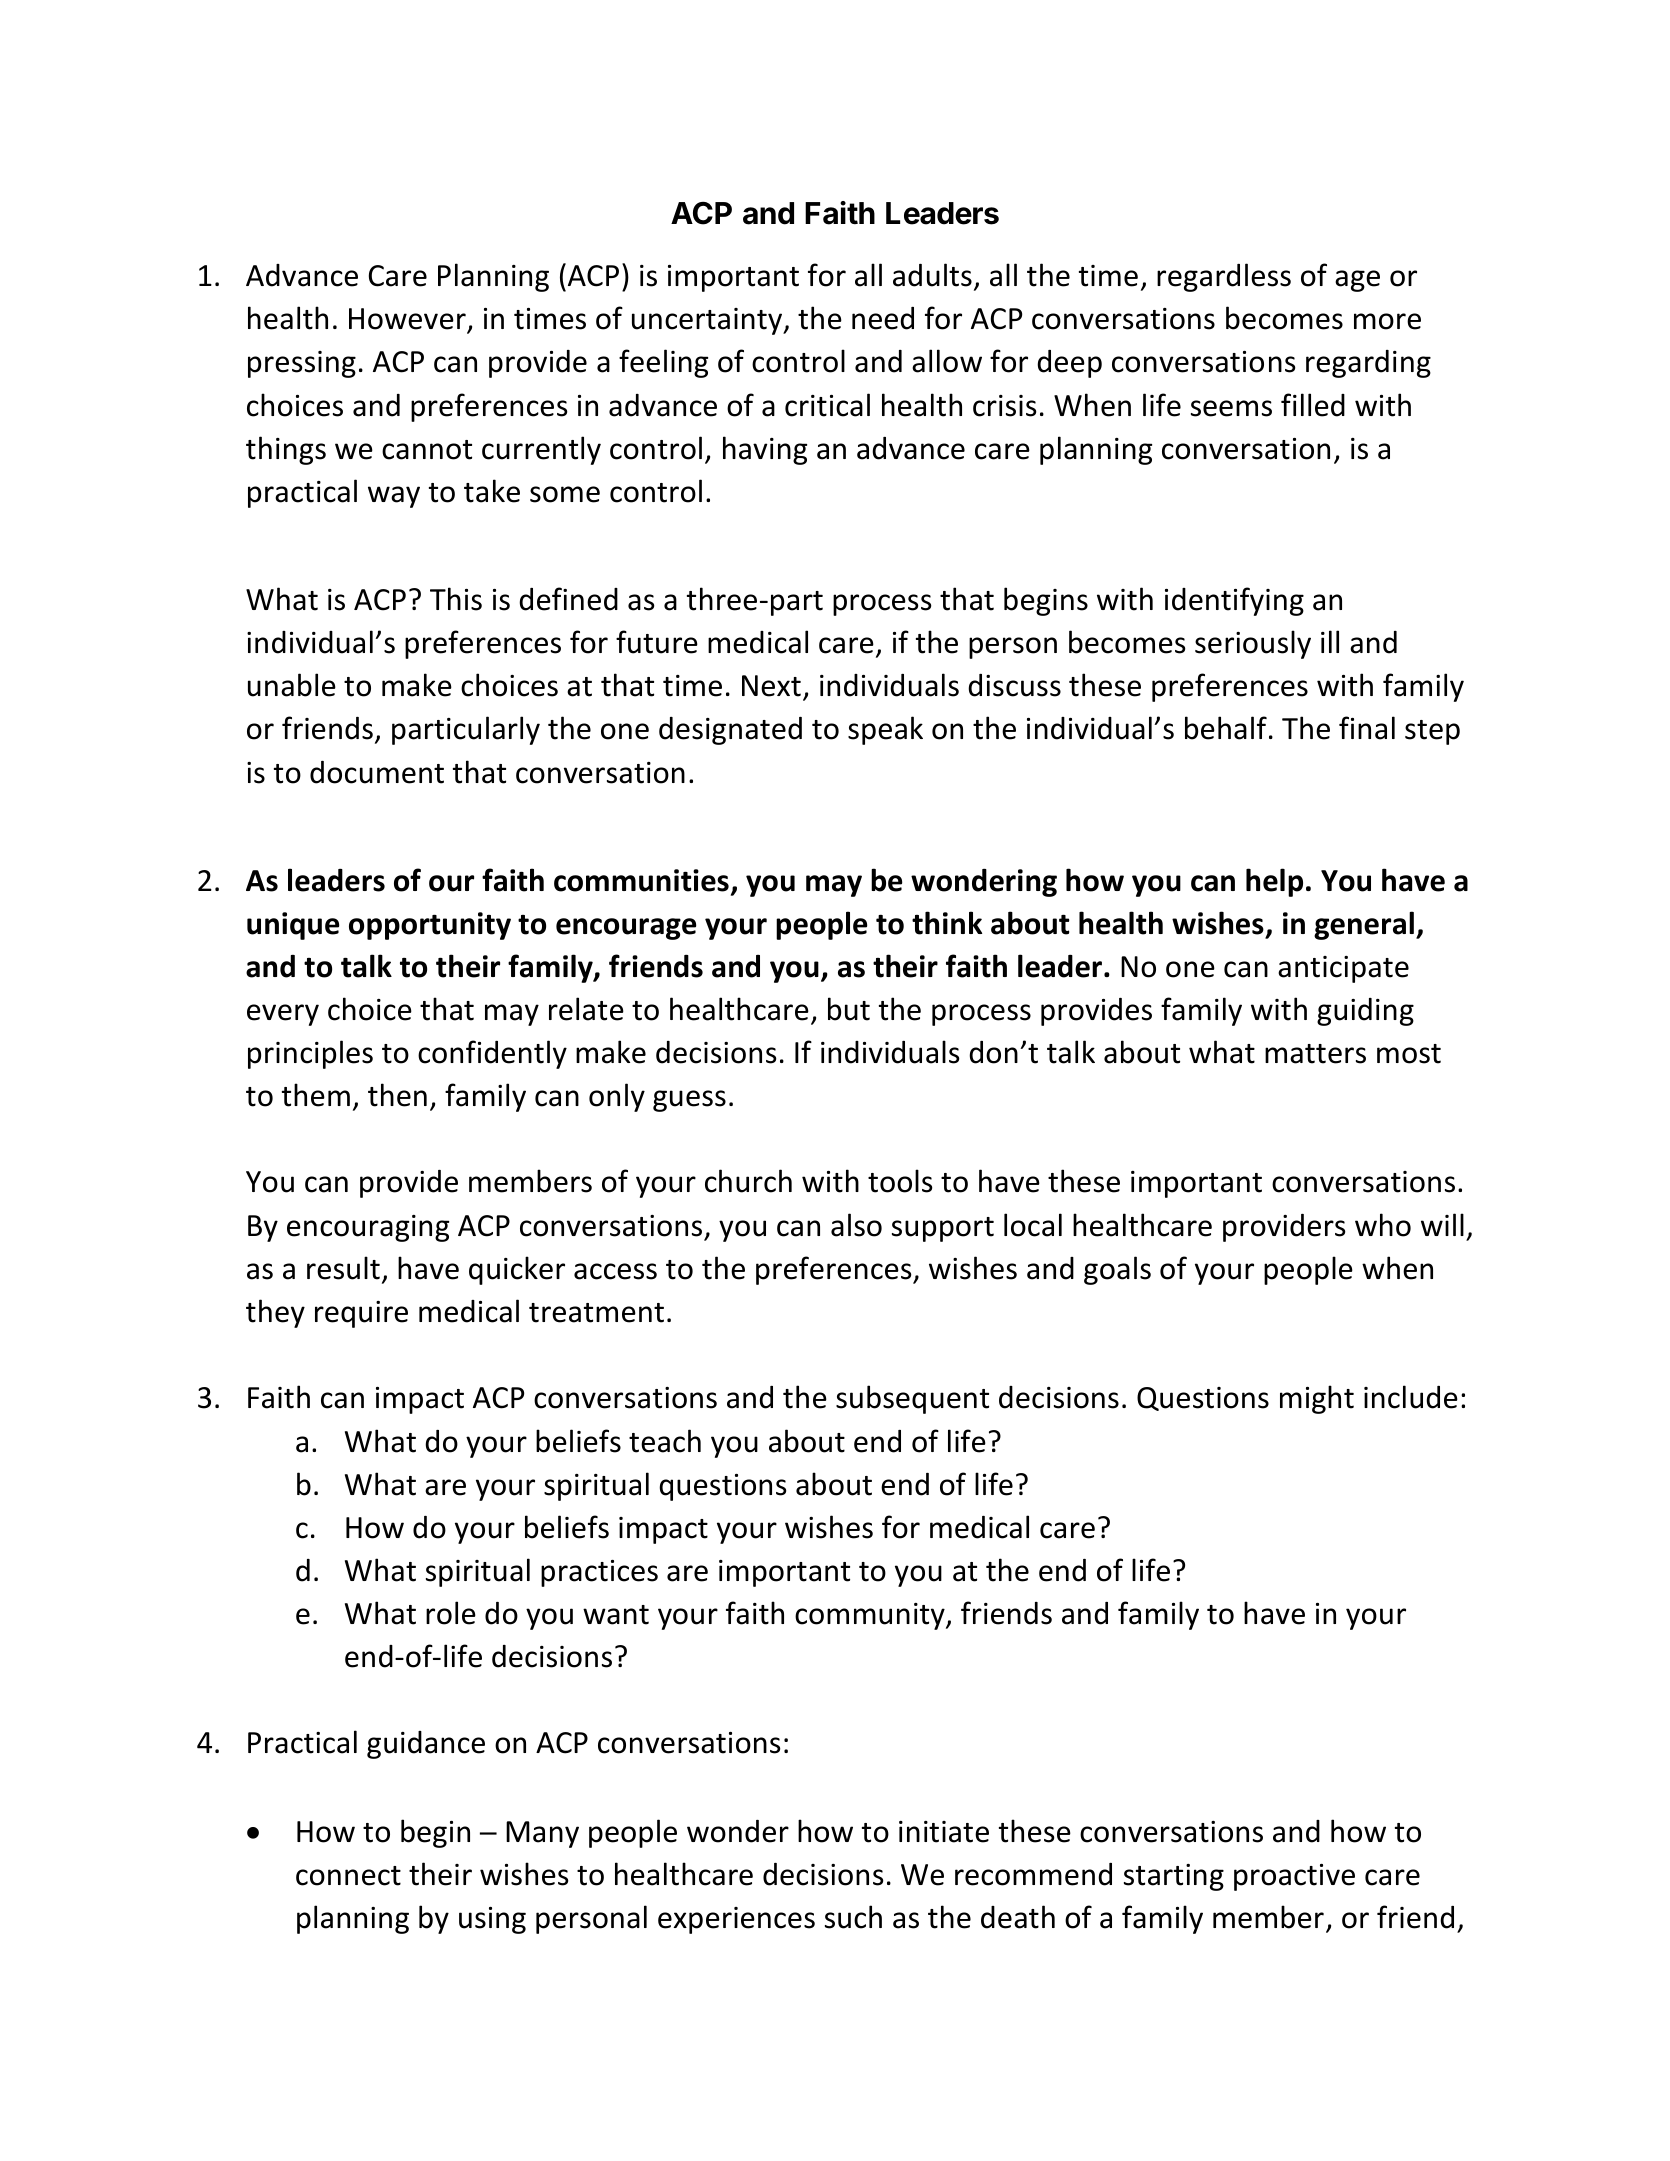  What do you see at coordinates (1343, 969) in the screenshot?
I see `anticipate` at bounding box center [1343, 969].
